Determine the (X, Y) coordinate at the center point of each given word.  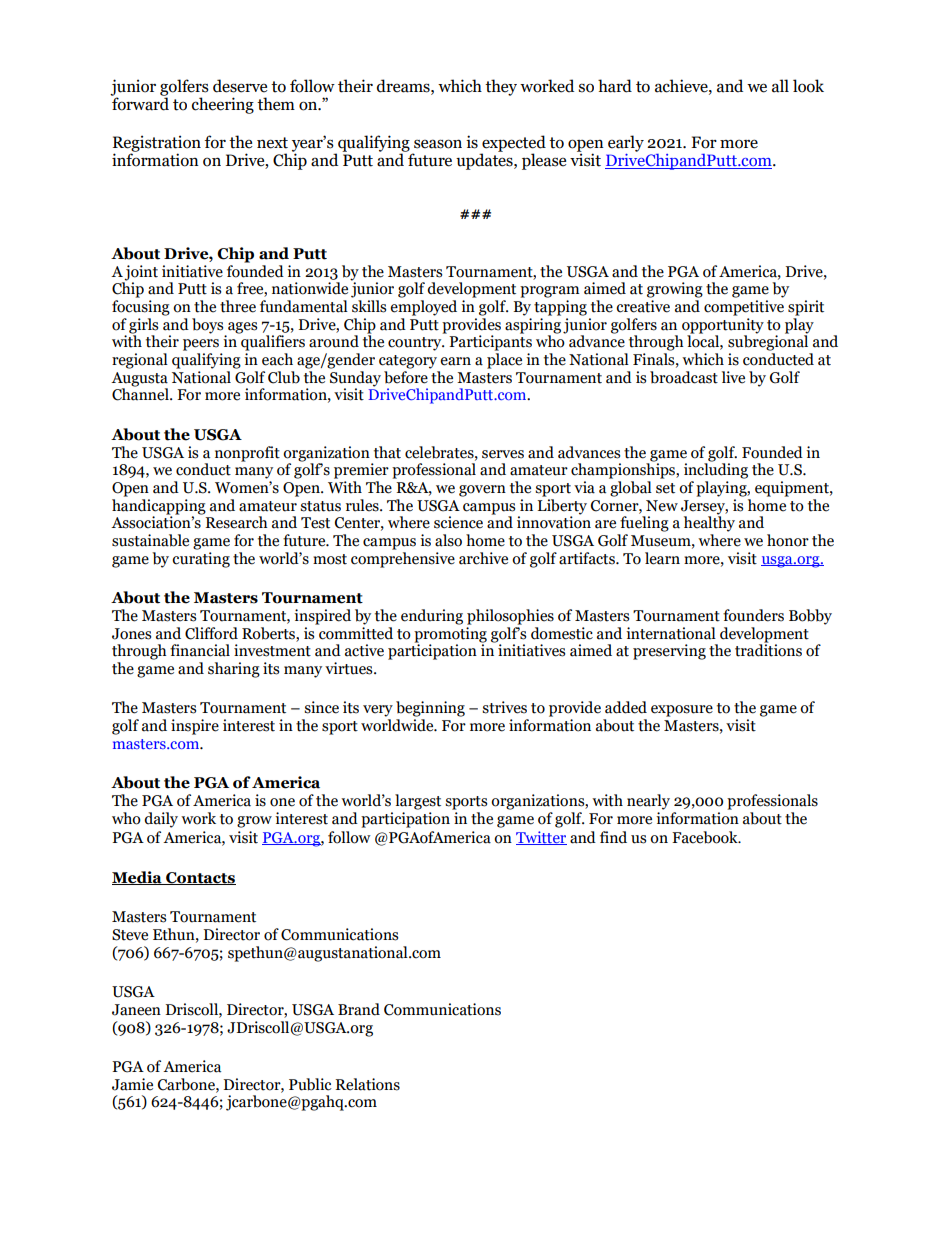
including (716, 470)
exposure (682, 711)
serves (503, 454)
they (501, 87)
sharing (234, 670)
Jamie (132, 1084)
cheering (223, 105)
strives (504, 707)
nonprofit (247, 454)
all (780, 86)
